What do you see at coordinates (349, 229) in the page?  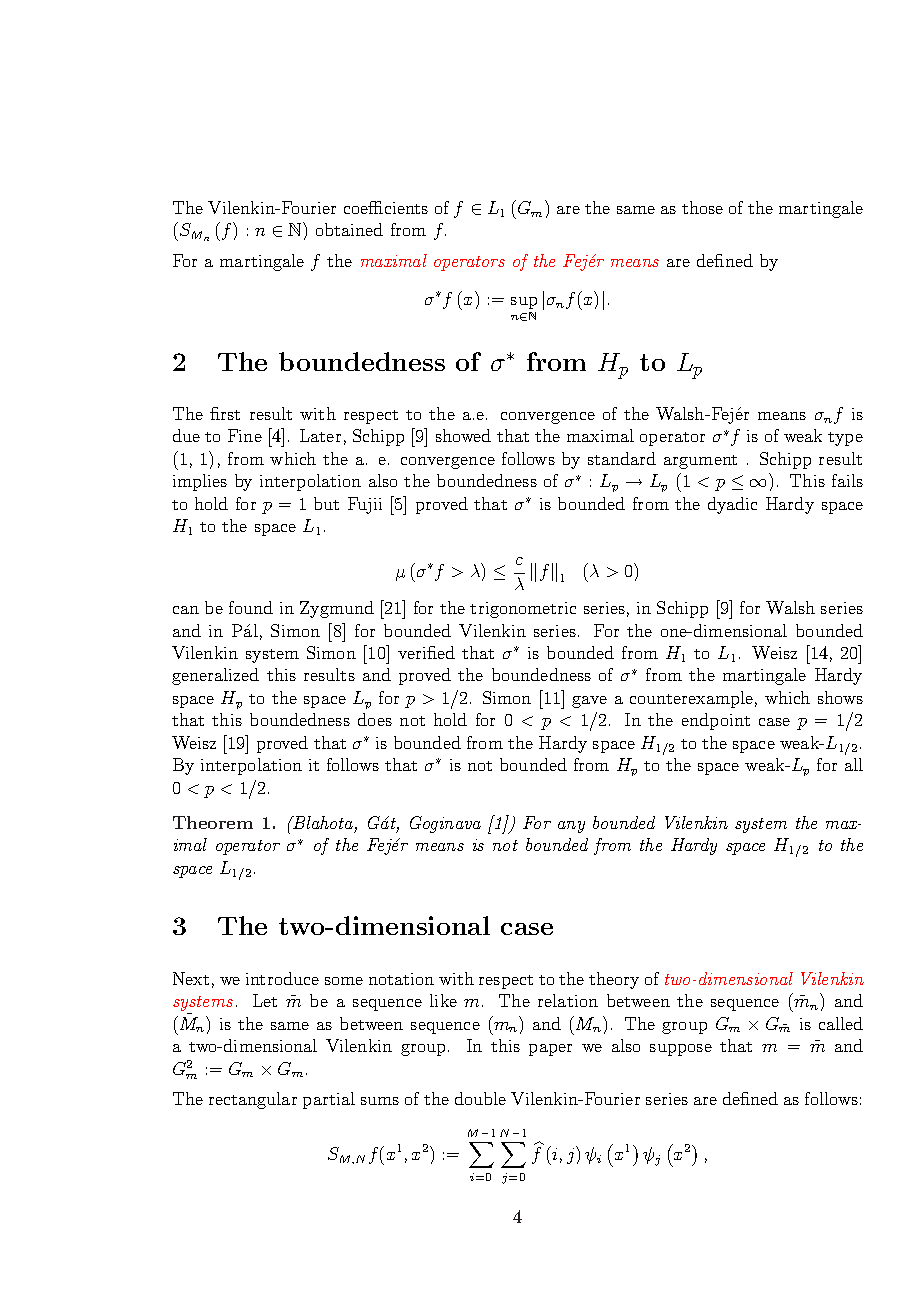 I see `obtained` at bounding box center [349, 229].
